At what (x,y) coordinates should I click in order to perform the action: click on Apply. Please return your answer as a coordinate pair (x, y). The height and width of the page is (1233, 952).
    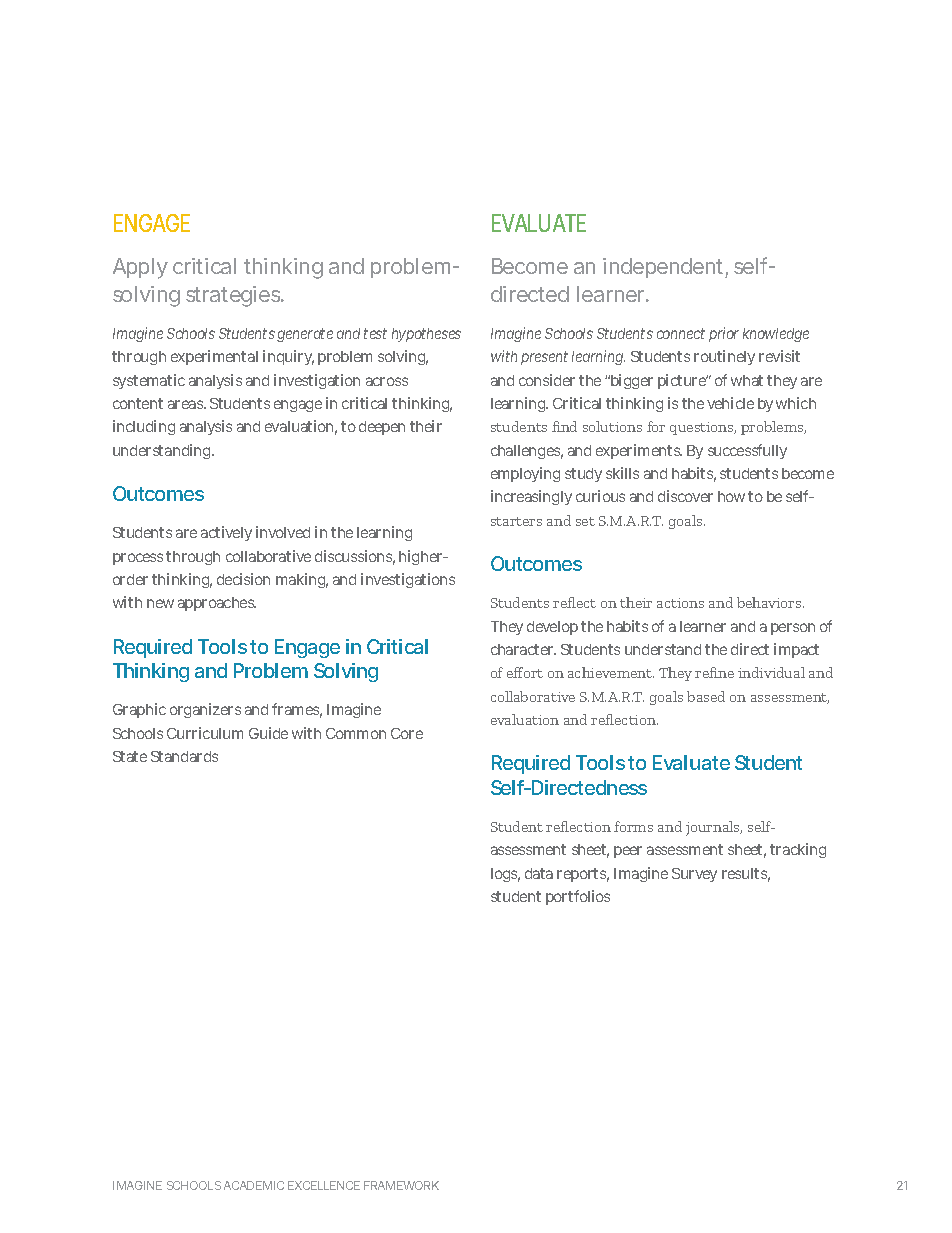
    Looking at the image, I should click on (140, 268).
